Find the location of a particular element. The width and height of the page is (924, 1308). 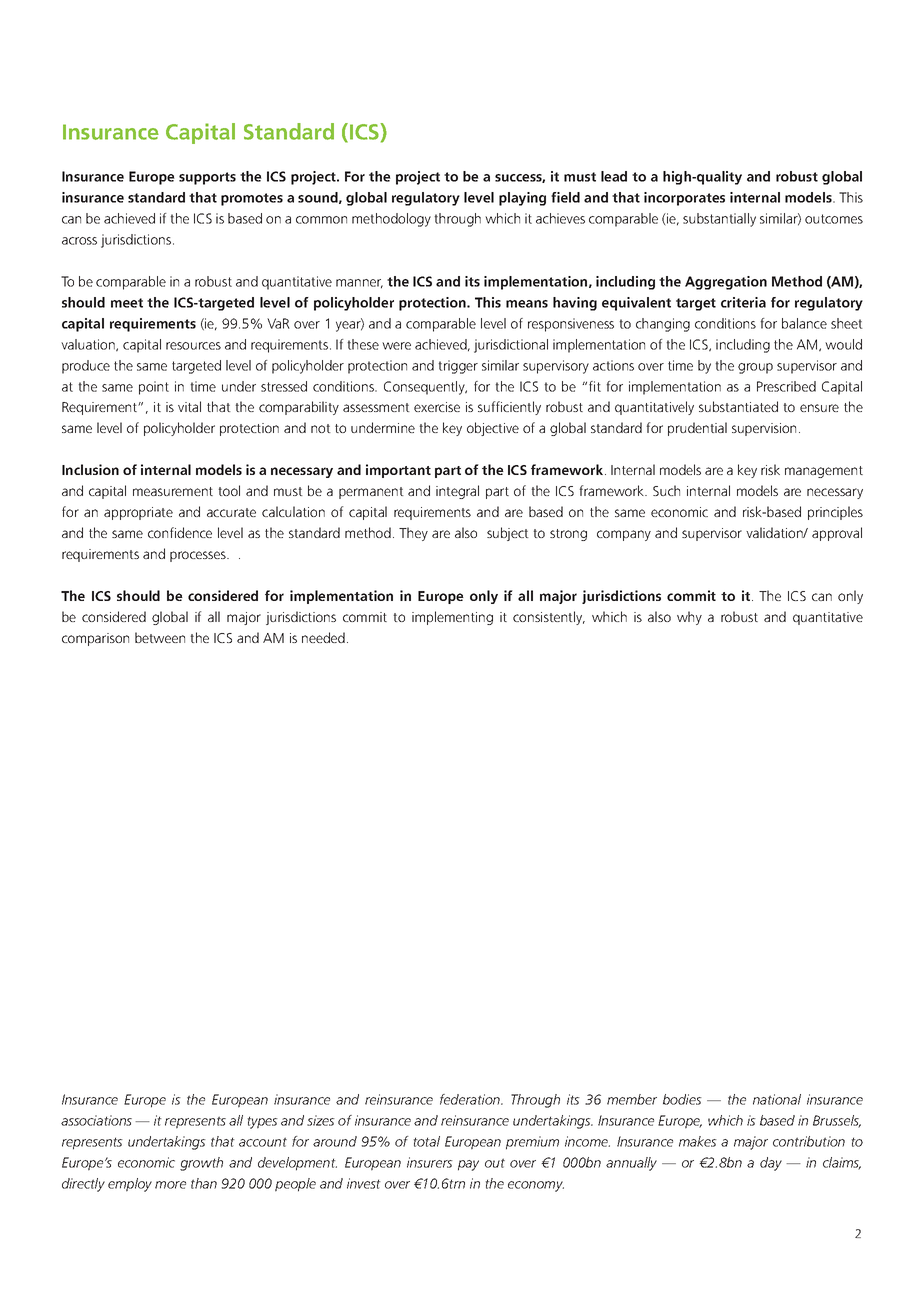

between is located at coordinates (160, 637).
